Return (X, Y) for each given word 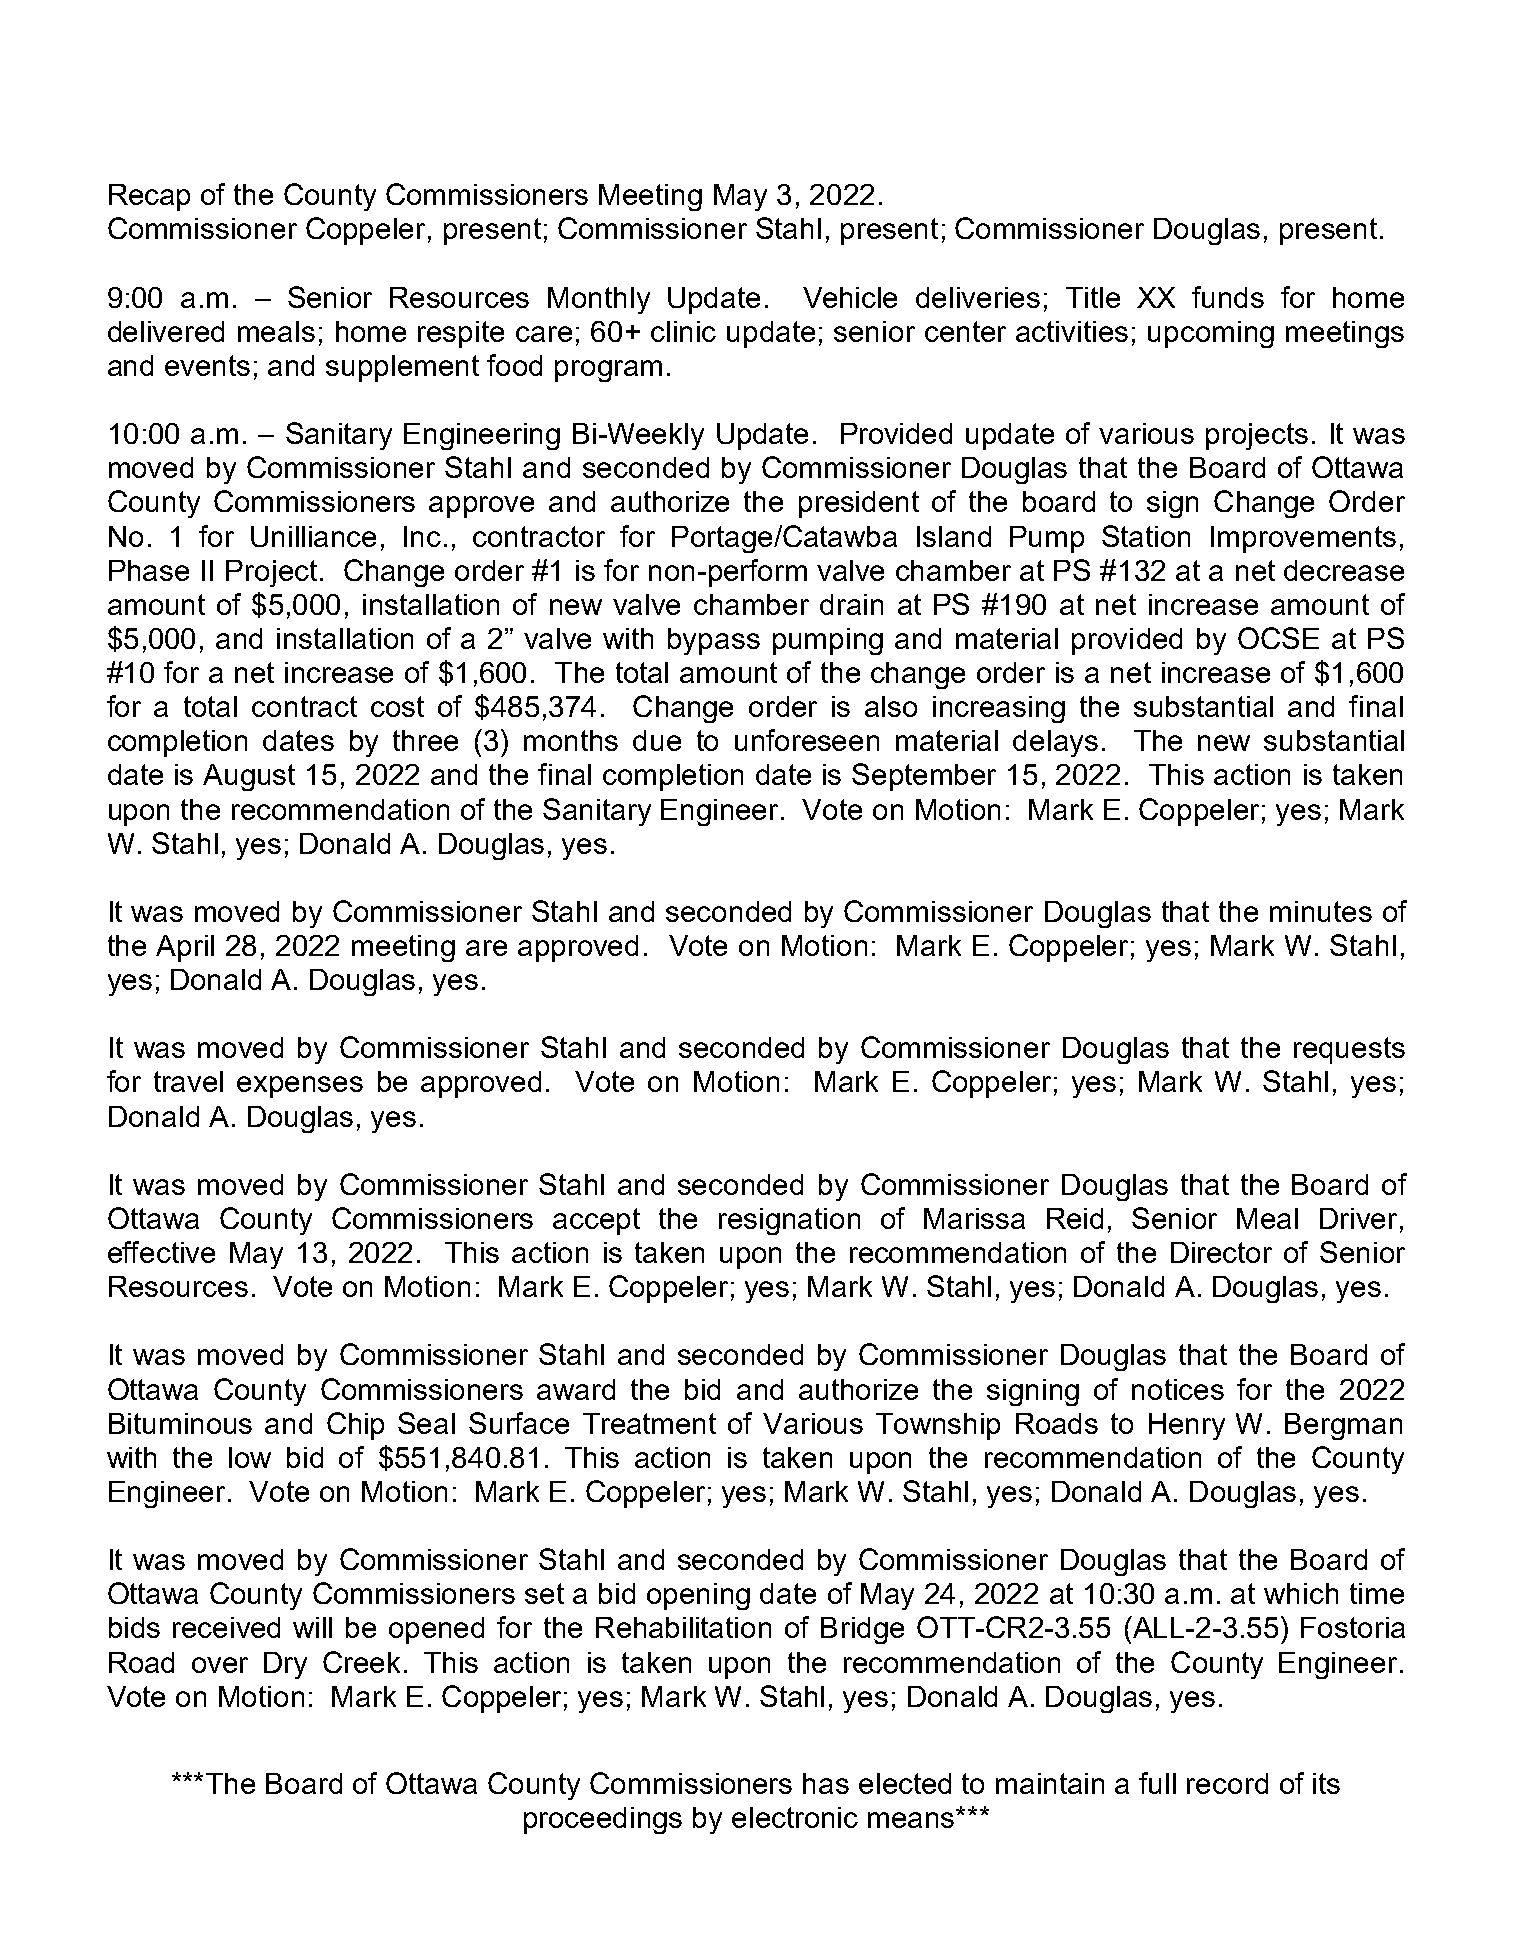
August (249, 777)
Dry (285, 1665)
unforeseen (807, 740)
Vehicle (850, 297)
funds (1228, 297)
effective (161, 1252)
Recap (149, 197)
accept (596, 1221)
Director (1221, 1252)
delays (1055, 743)
